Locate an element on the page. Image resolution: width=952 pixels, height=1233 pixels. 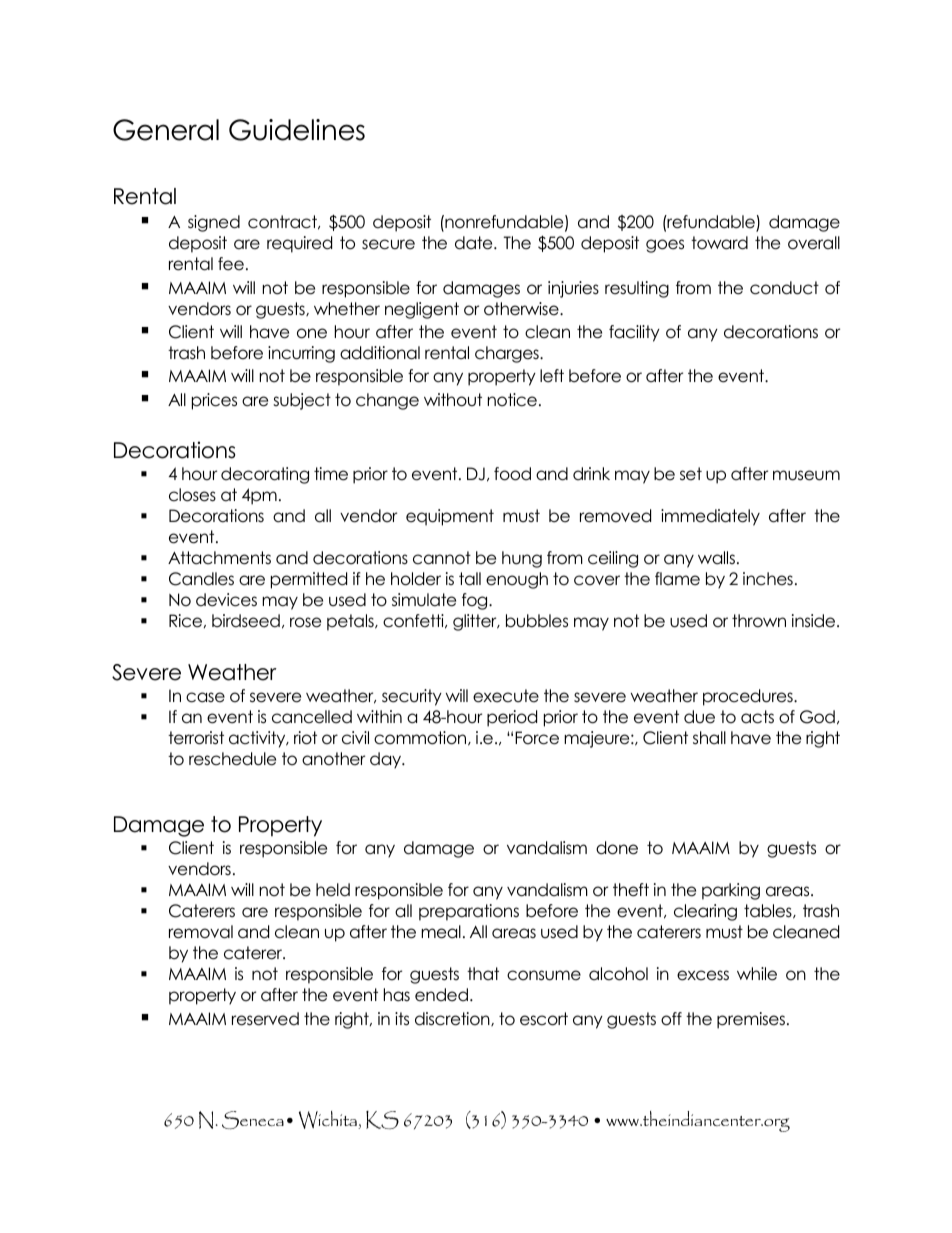
date is located at coordinates (475, 243).
